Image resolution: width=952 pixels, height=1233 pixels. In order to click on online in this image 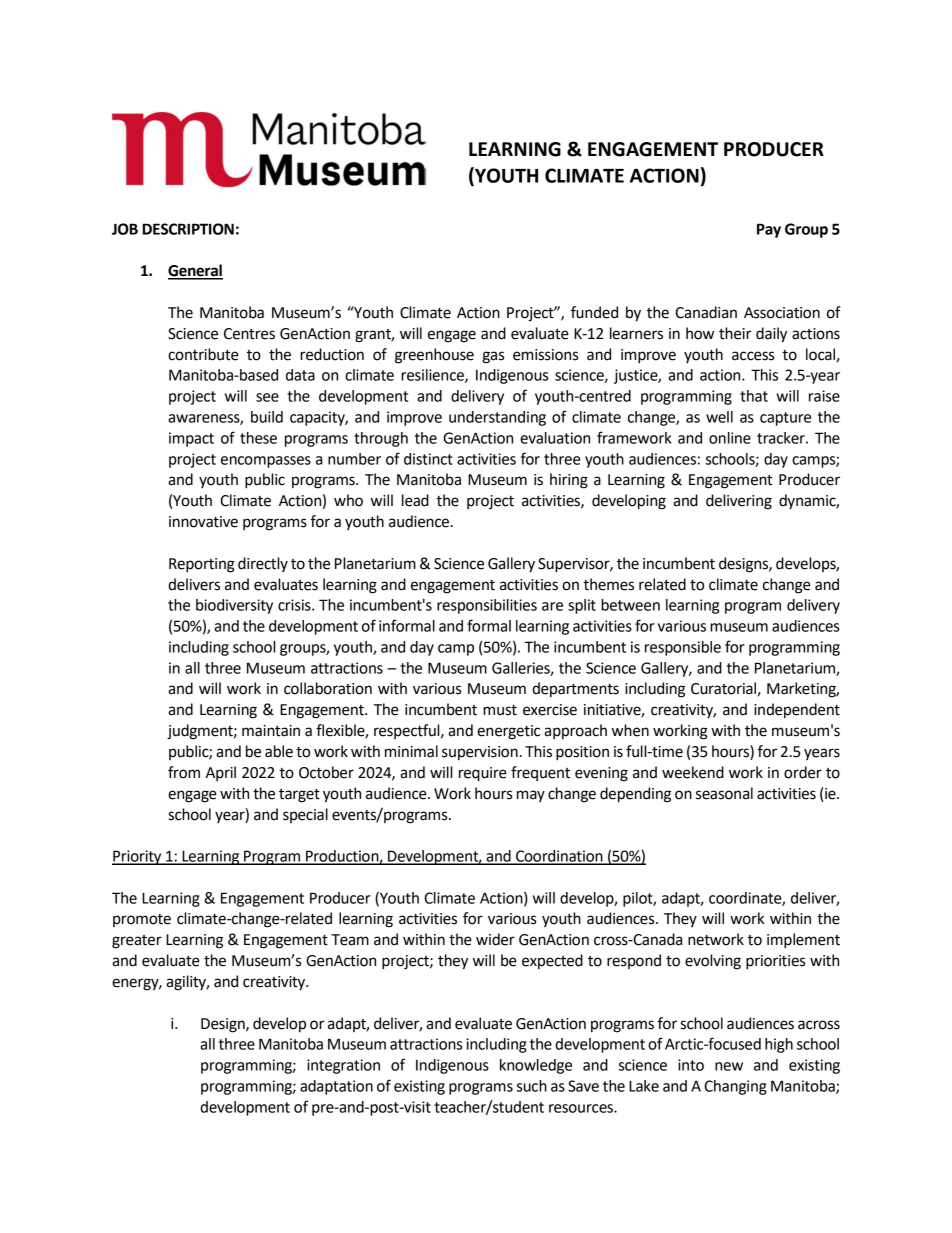, I will do `click(730, 438)`.
